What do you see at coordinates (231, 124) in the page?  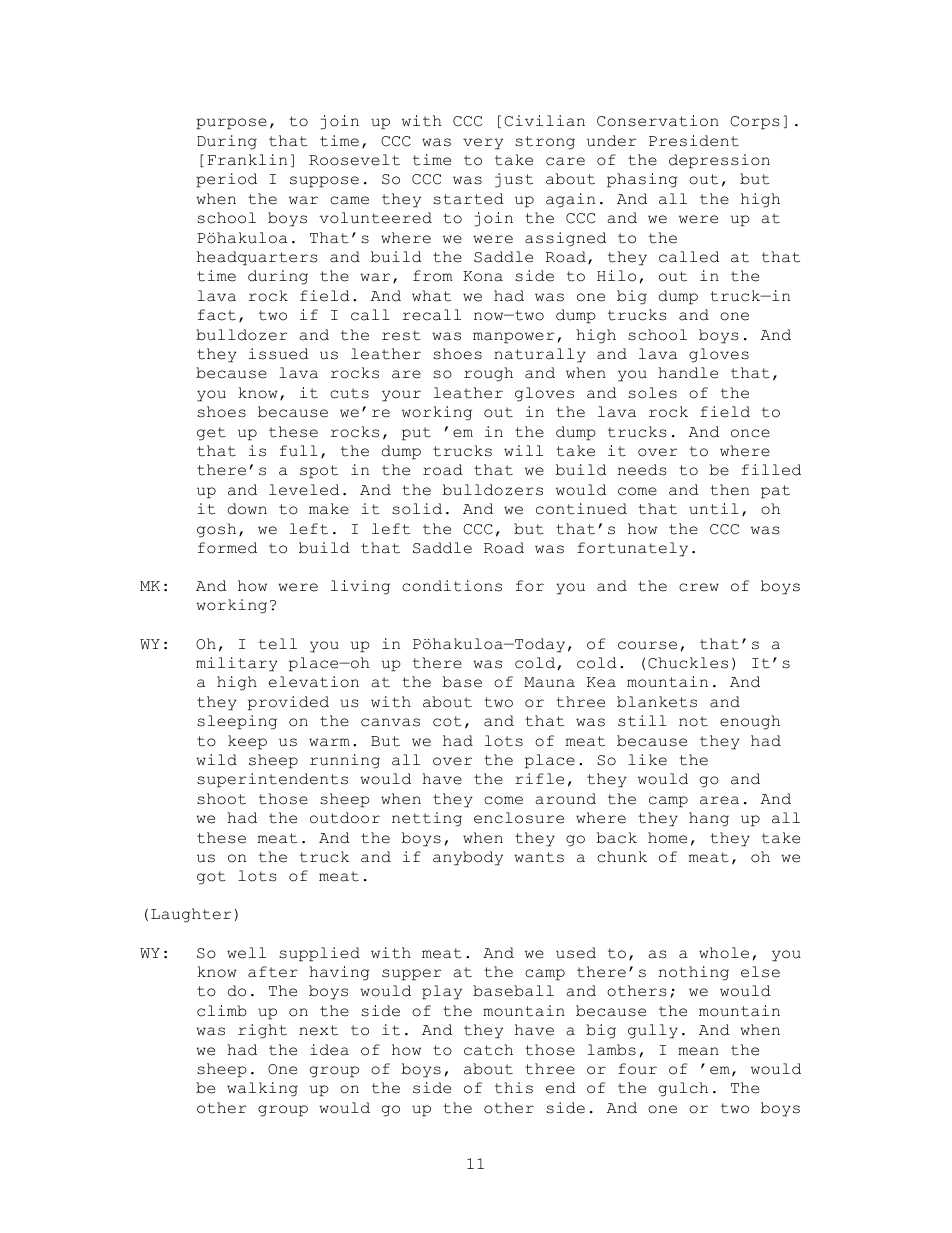 I see `purpose` at bounding box center [231, 124].
